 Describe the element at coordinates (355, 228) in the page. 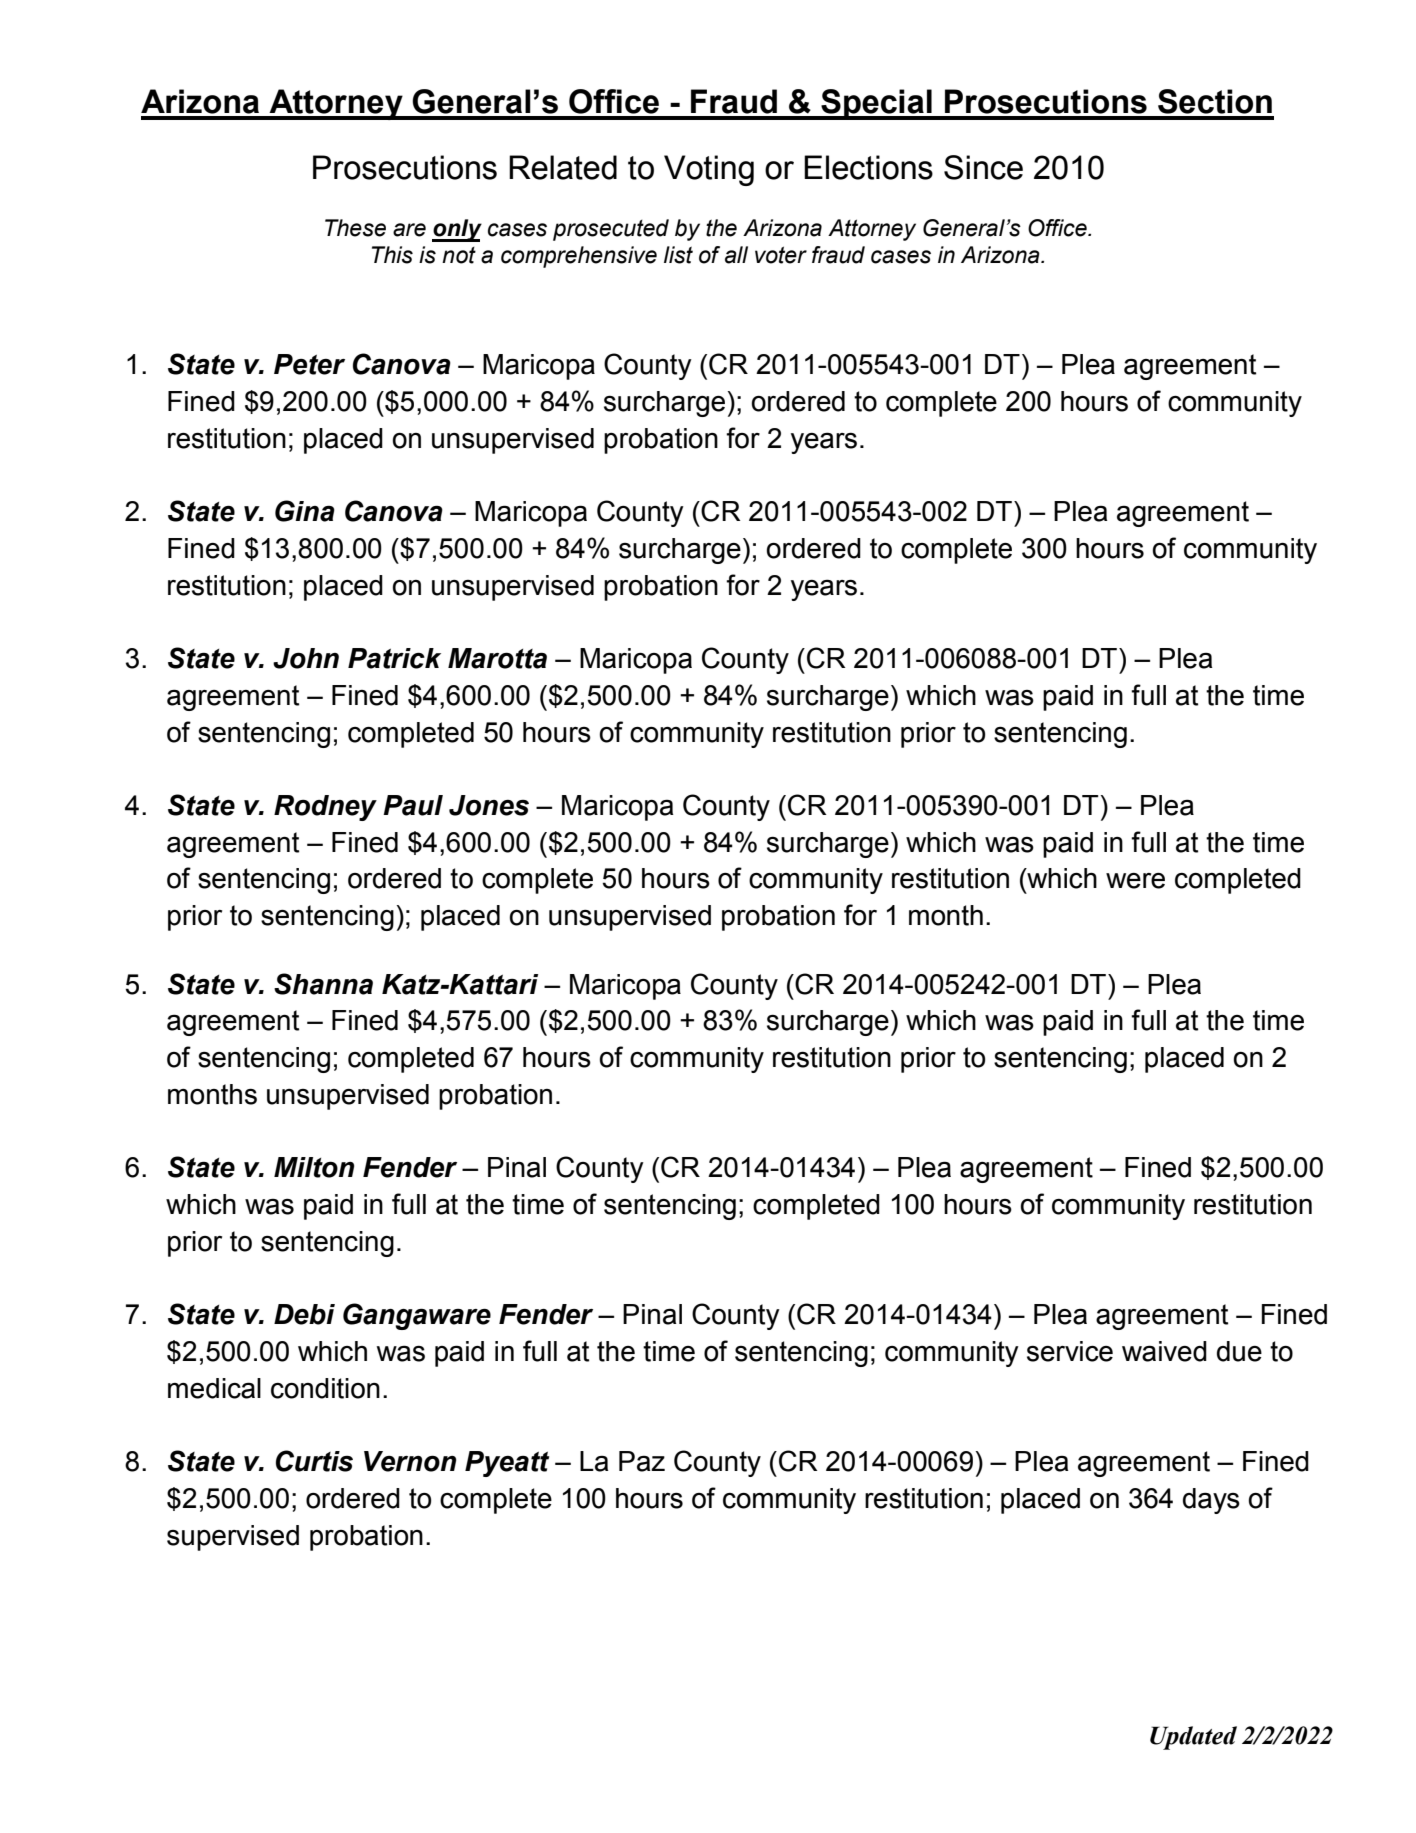

I see `These` at that location.
